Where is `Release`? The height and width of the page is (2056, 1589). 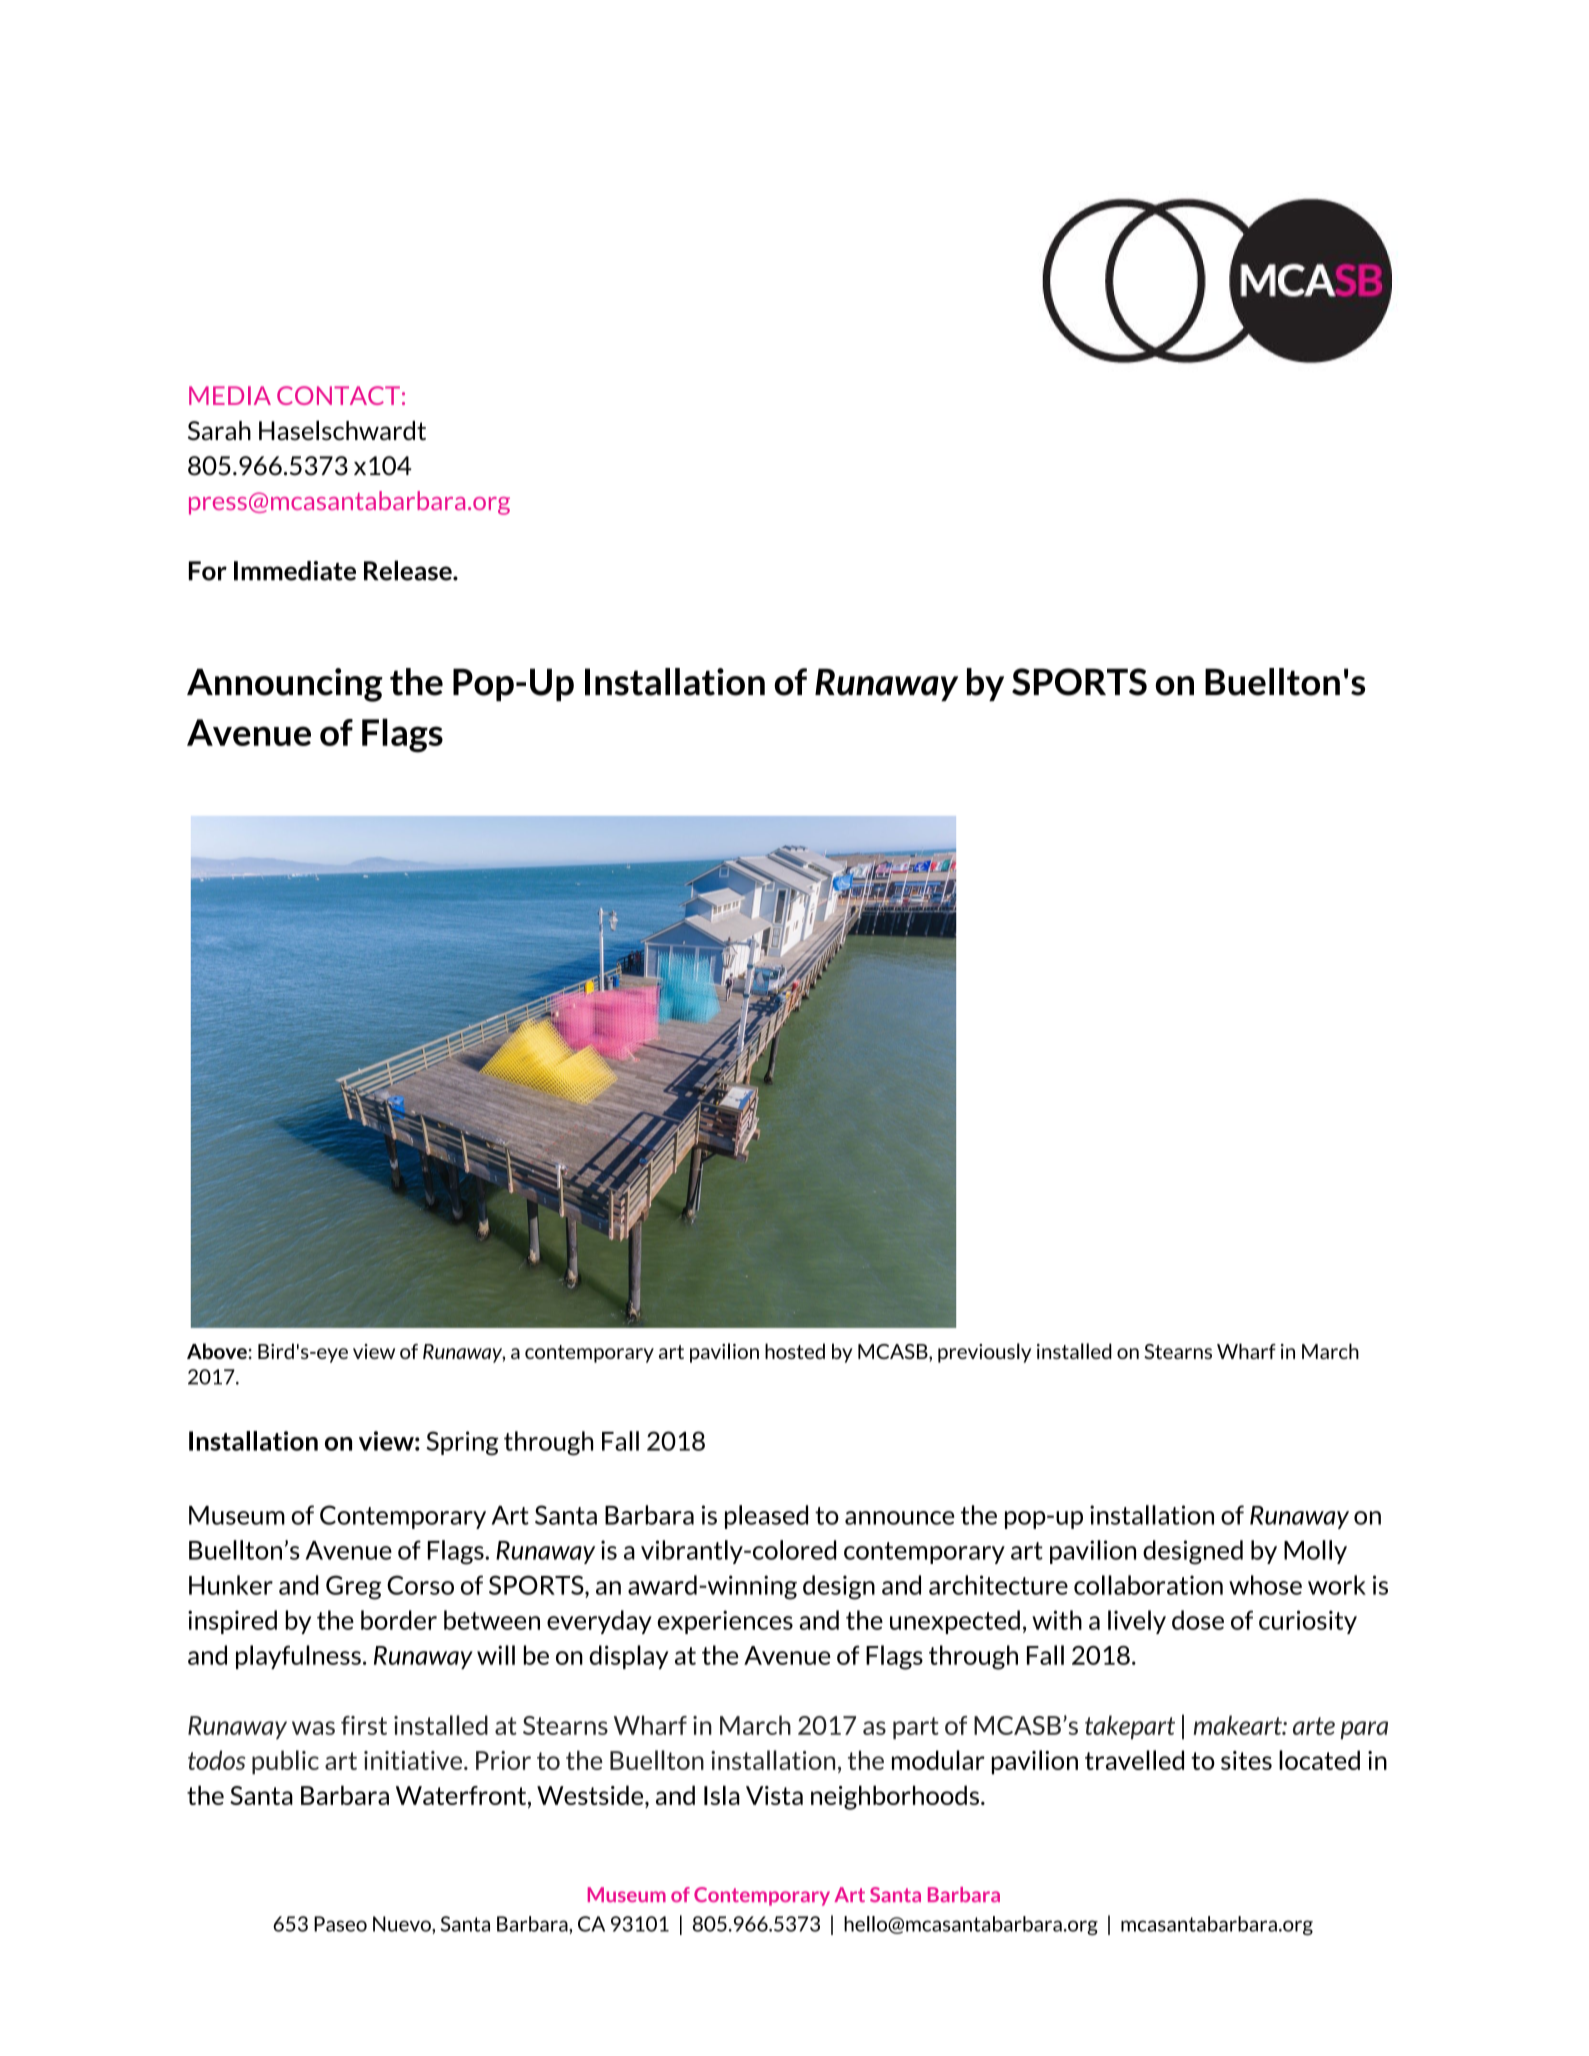 Release is located at coordinates (409, 570).
